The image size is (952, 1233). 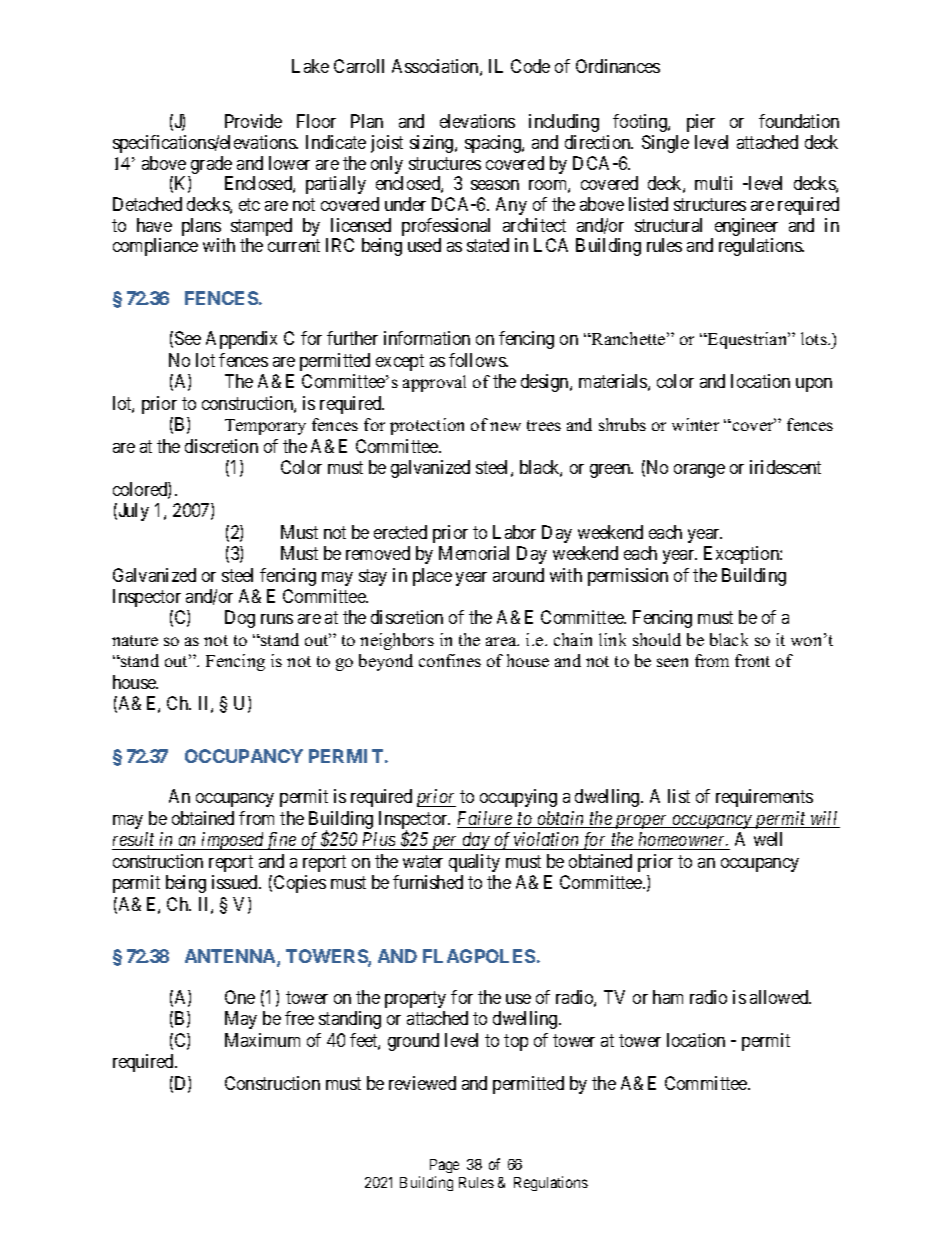 What do you see at coordinates (444, 1168) in the screenshot?
I see `Page` at bounding box center [444, 1168].
